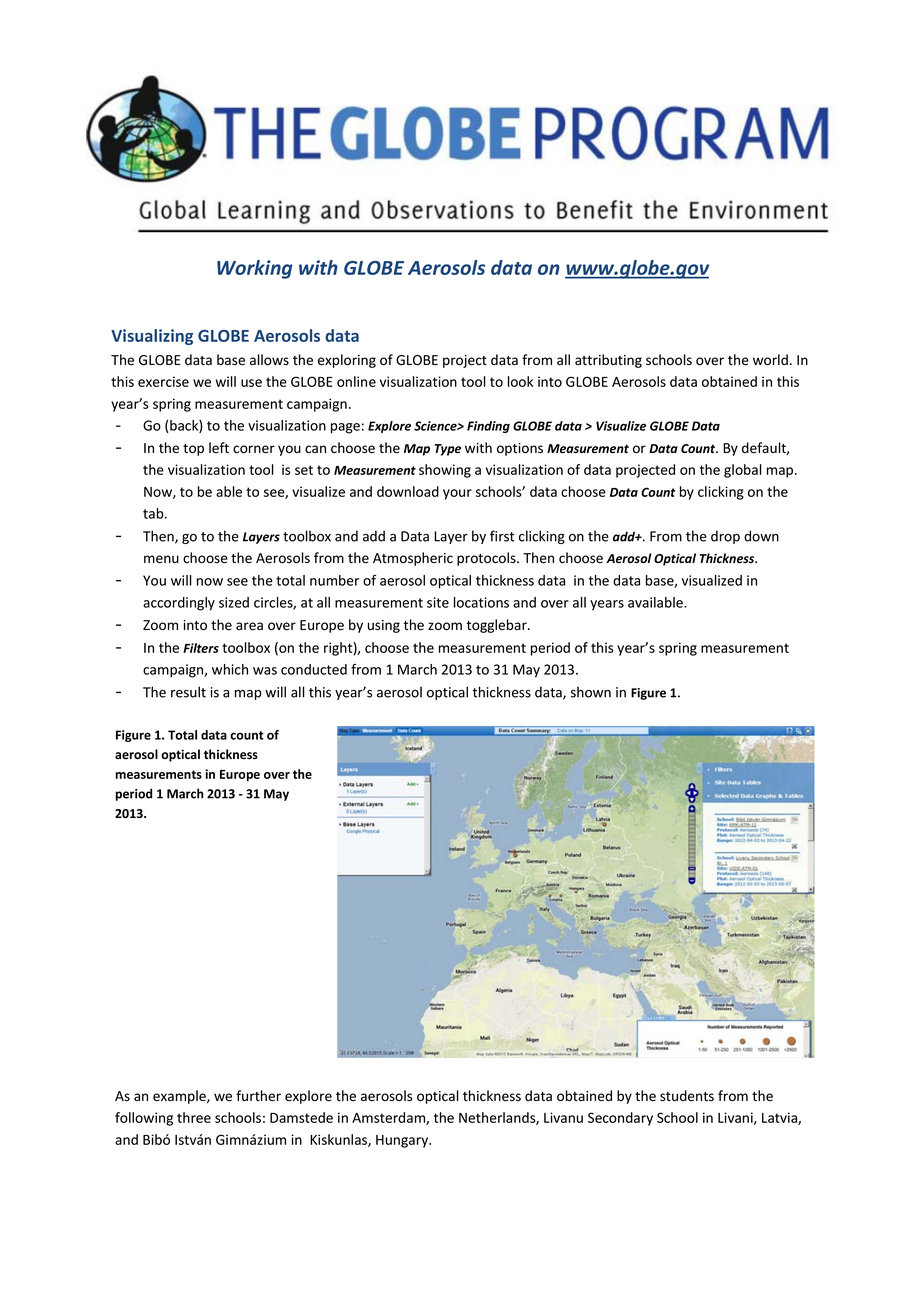 The image size is (924, 1308). What do you see at coordinates (591, 692) in the page?
I see `shown` at bounding box center [591, 692].
